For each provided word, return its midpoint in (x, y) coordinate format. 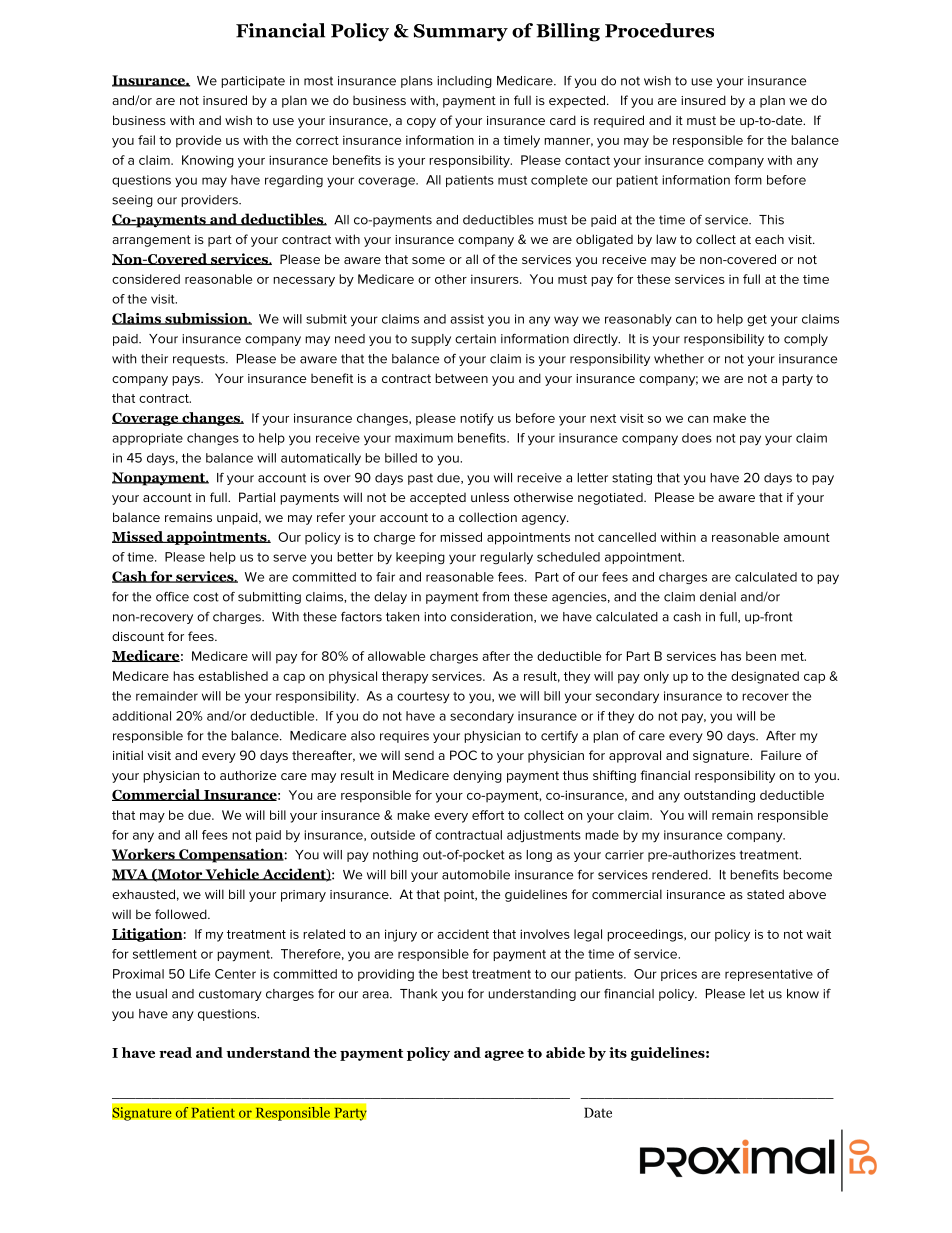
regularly (506, 558)
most (318, 81)
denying (477, 776)
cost (206, 597)
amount (807, 537)
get (757, 321)
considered (146, 279)
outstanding (719, 796)
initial (128, 755)
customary (230, 995)
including (464, 82)
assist (467, 319)
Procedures (659, 30)
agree (504, 1055)
